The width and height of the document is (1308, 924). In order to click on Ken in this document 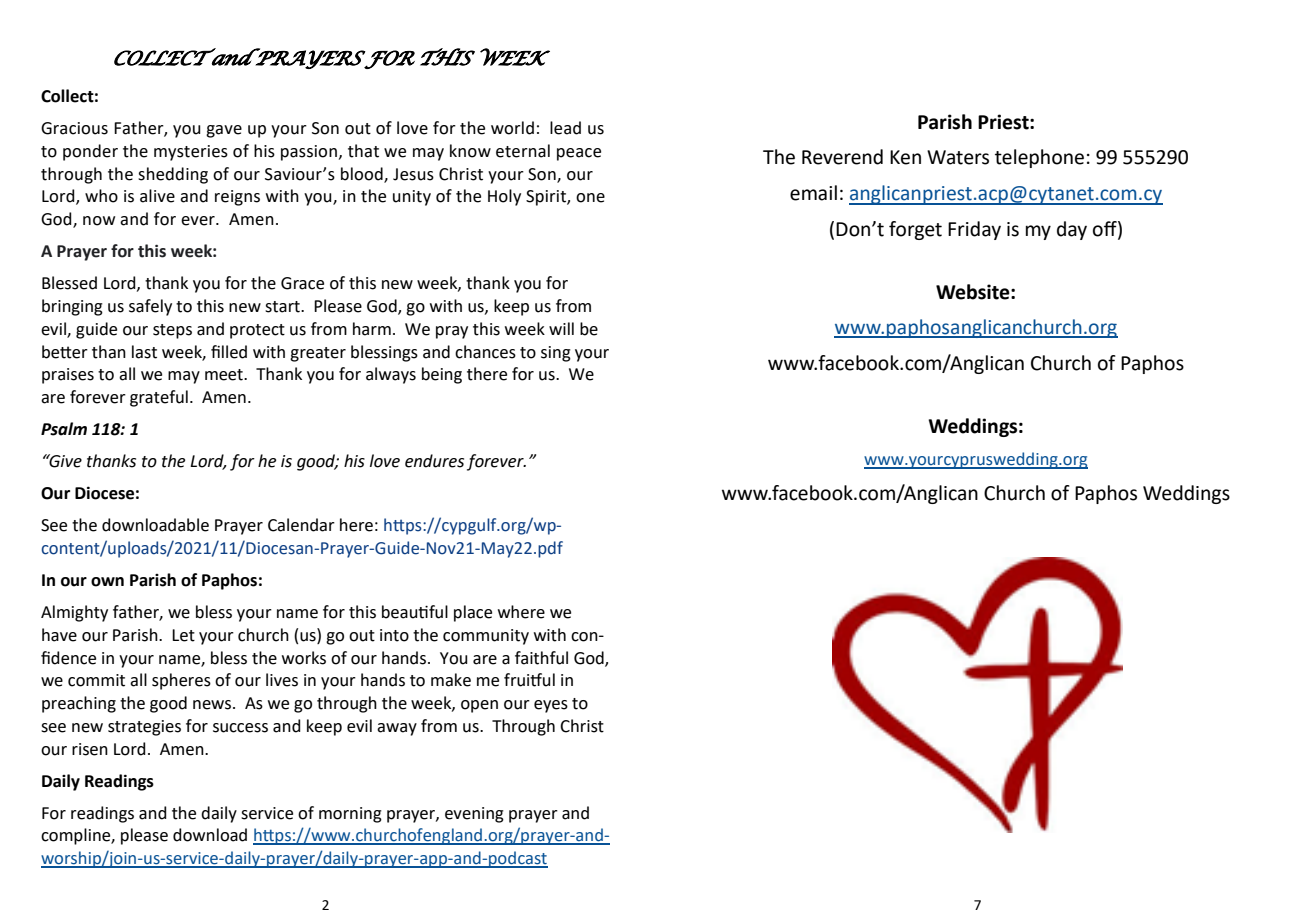, I will do `click(905, 157)`.
